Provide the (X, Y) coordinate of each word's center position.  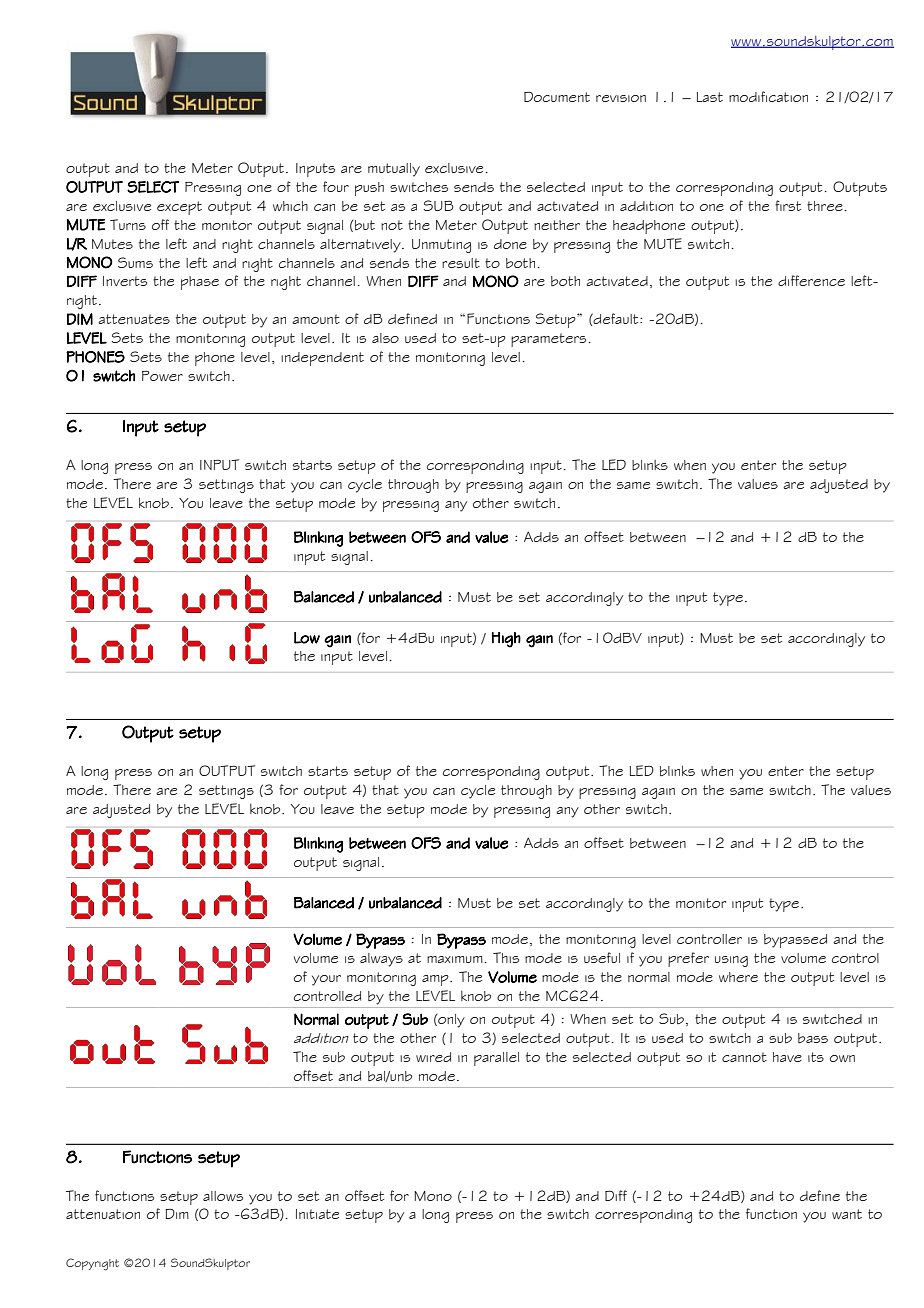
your (326, 980)
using (731, 961)
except (179, 208)
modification (768, 96)
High (506, 640)
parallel (496, 1059)
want (847, 1214)
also (385, 338)
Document (557, 96)
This (506, 957)
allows (223, 1196)
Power (162, 376)
